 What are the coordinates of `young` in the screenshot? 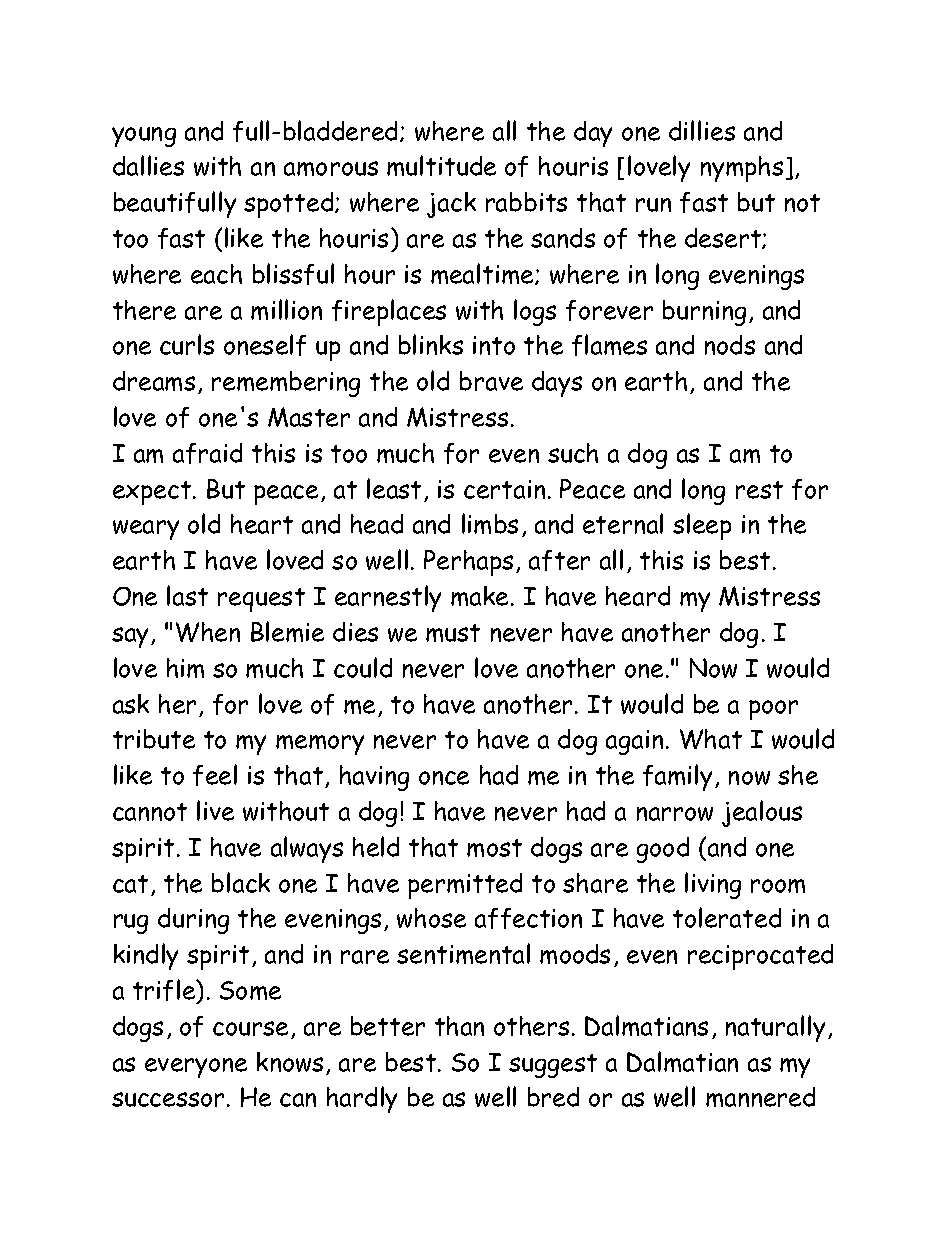 It's located at (144, 137).
